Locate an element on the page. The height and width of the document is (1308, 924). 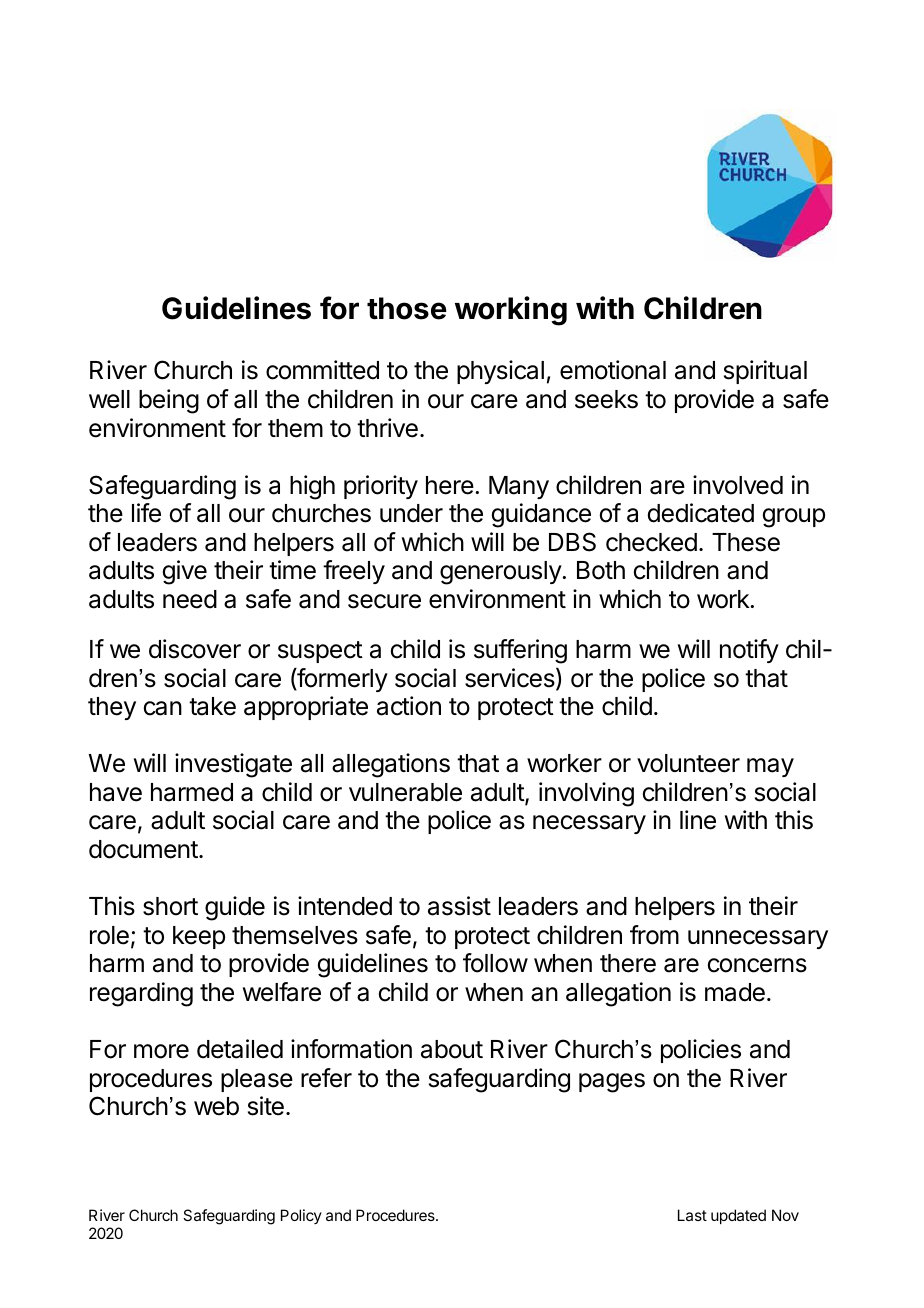
generously is located at coordinates (501, 573).
